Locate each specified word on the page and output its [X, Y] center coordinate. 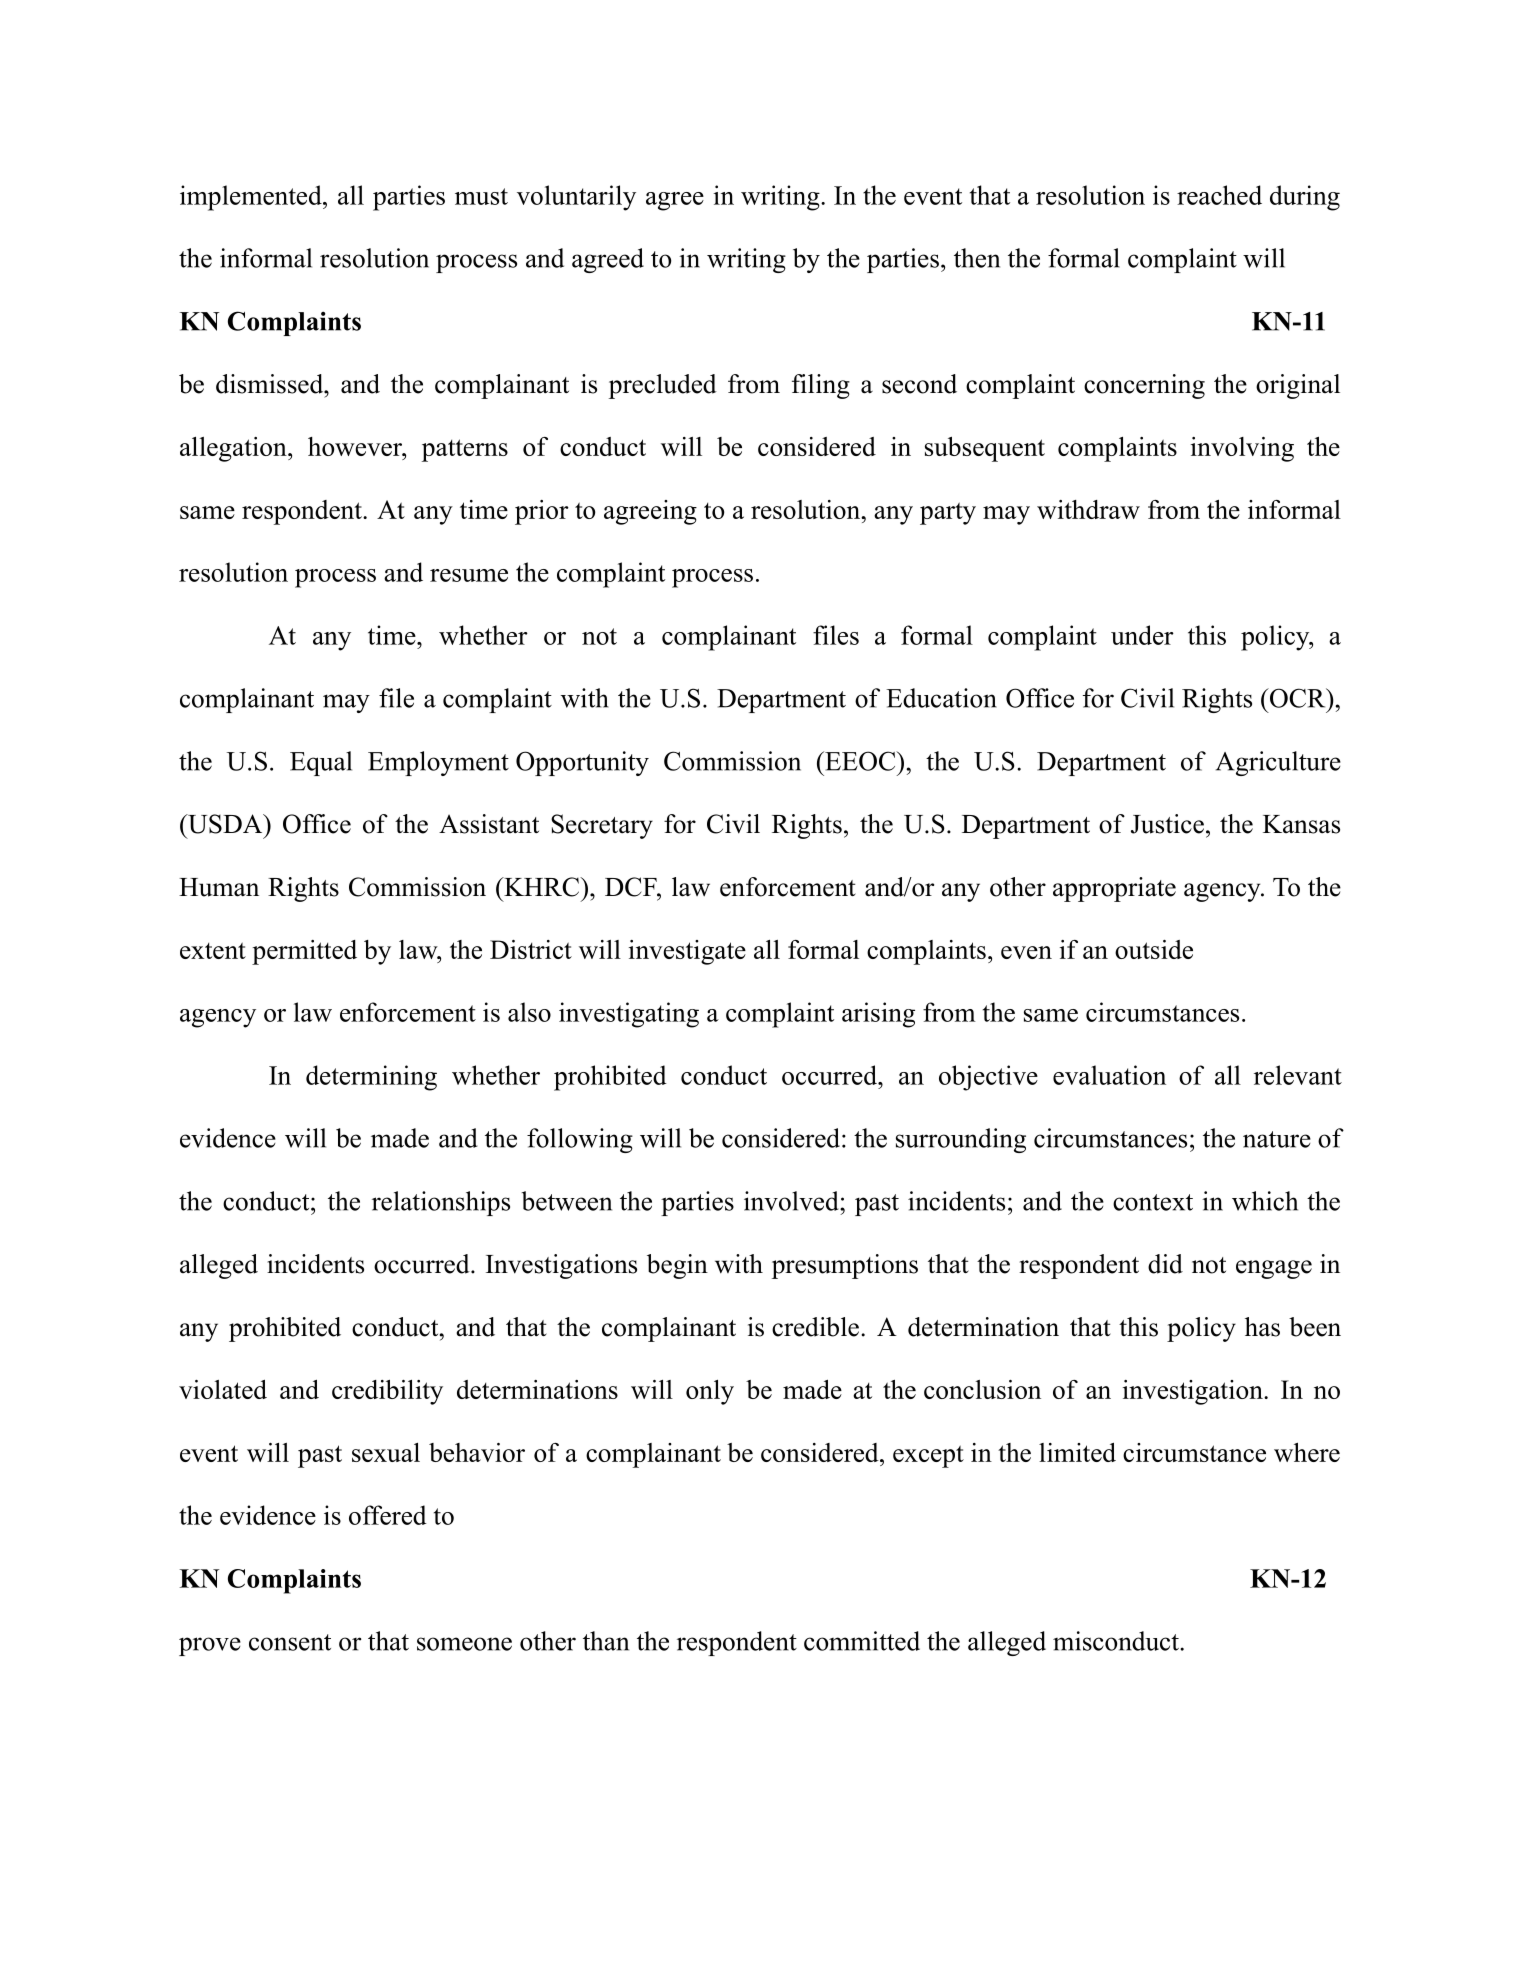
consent [290, 1642]
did [1165, 1264]
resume [469, 575]
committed [862, 1641]
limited [1077, 1452]
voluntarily [576, 198]
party [948, 513]
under [1142, 635]
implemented [252, 198]
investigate [687, 952]
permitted [304, 952]
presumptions [845, 1266]
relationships [441, 1203]
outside [1154, 949]
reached [1219, 195]
